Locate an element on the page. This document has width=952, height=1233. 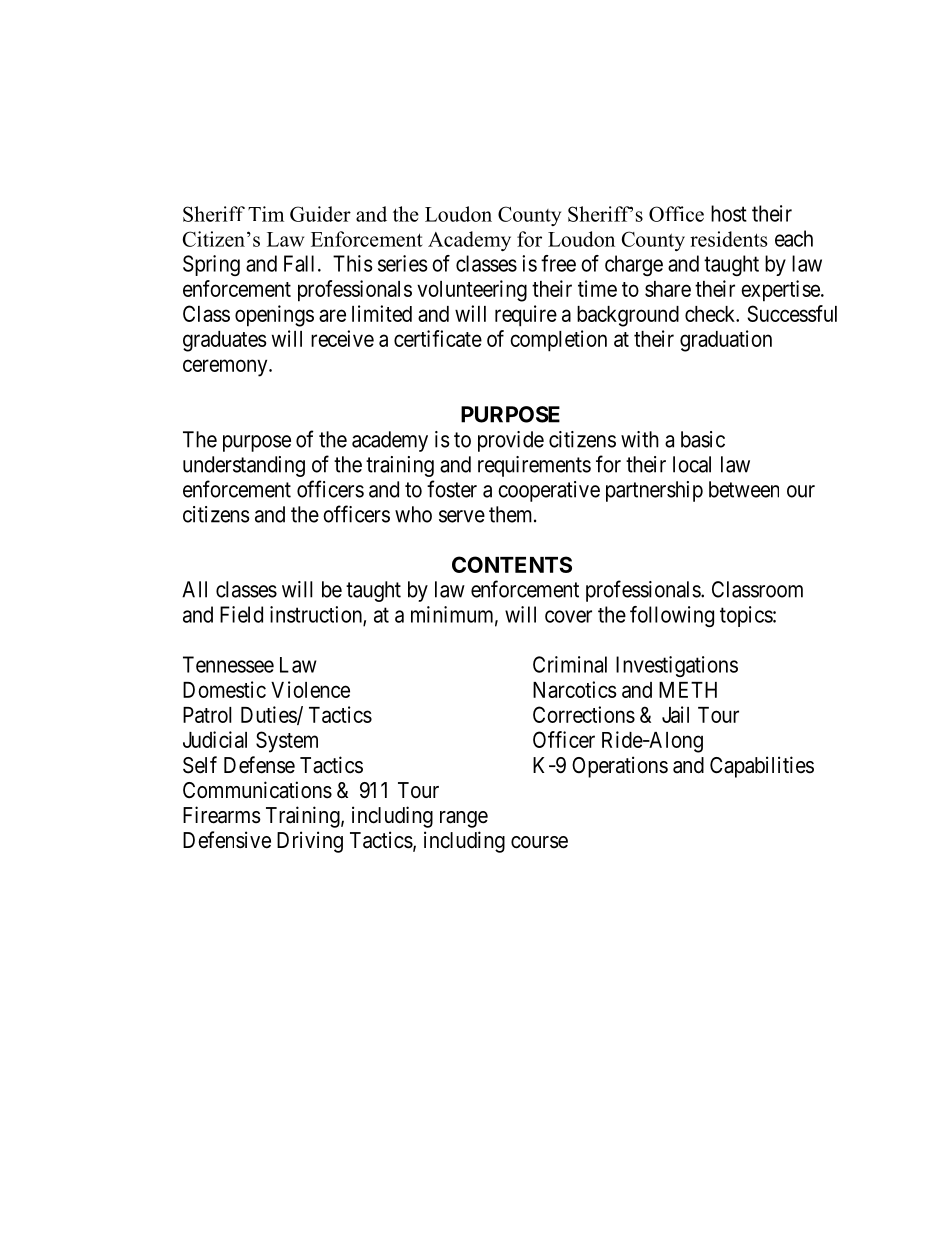
between is located at coordinates (744, 489).
